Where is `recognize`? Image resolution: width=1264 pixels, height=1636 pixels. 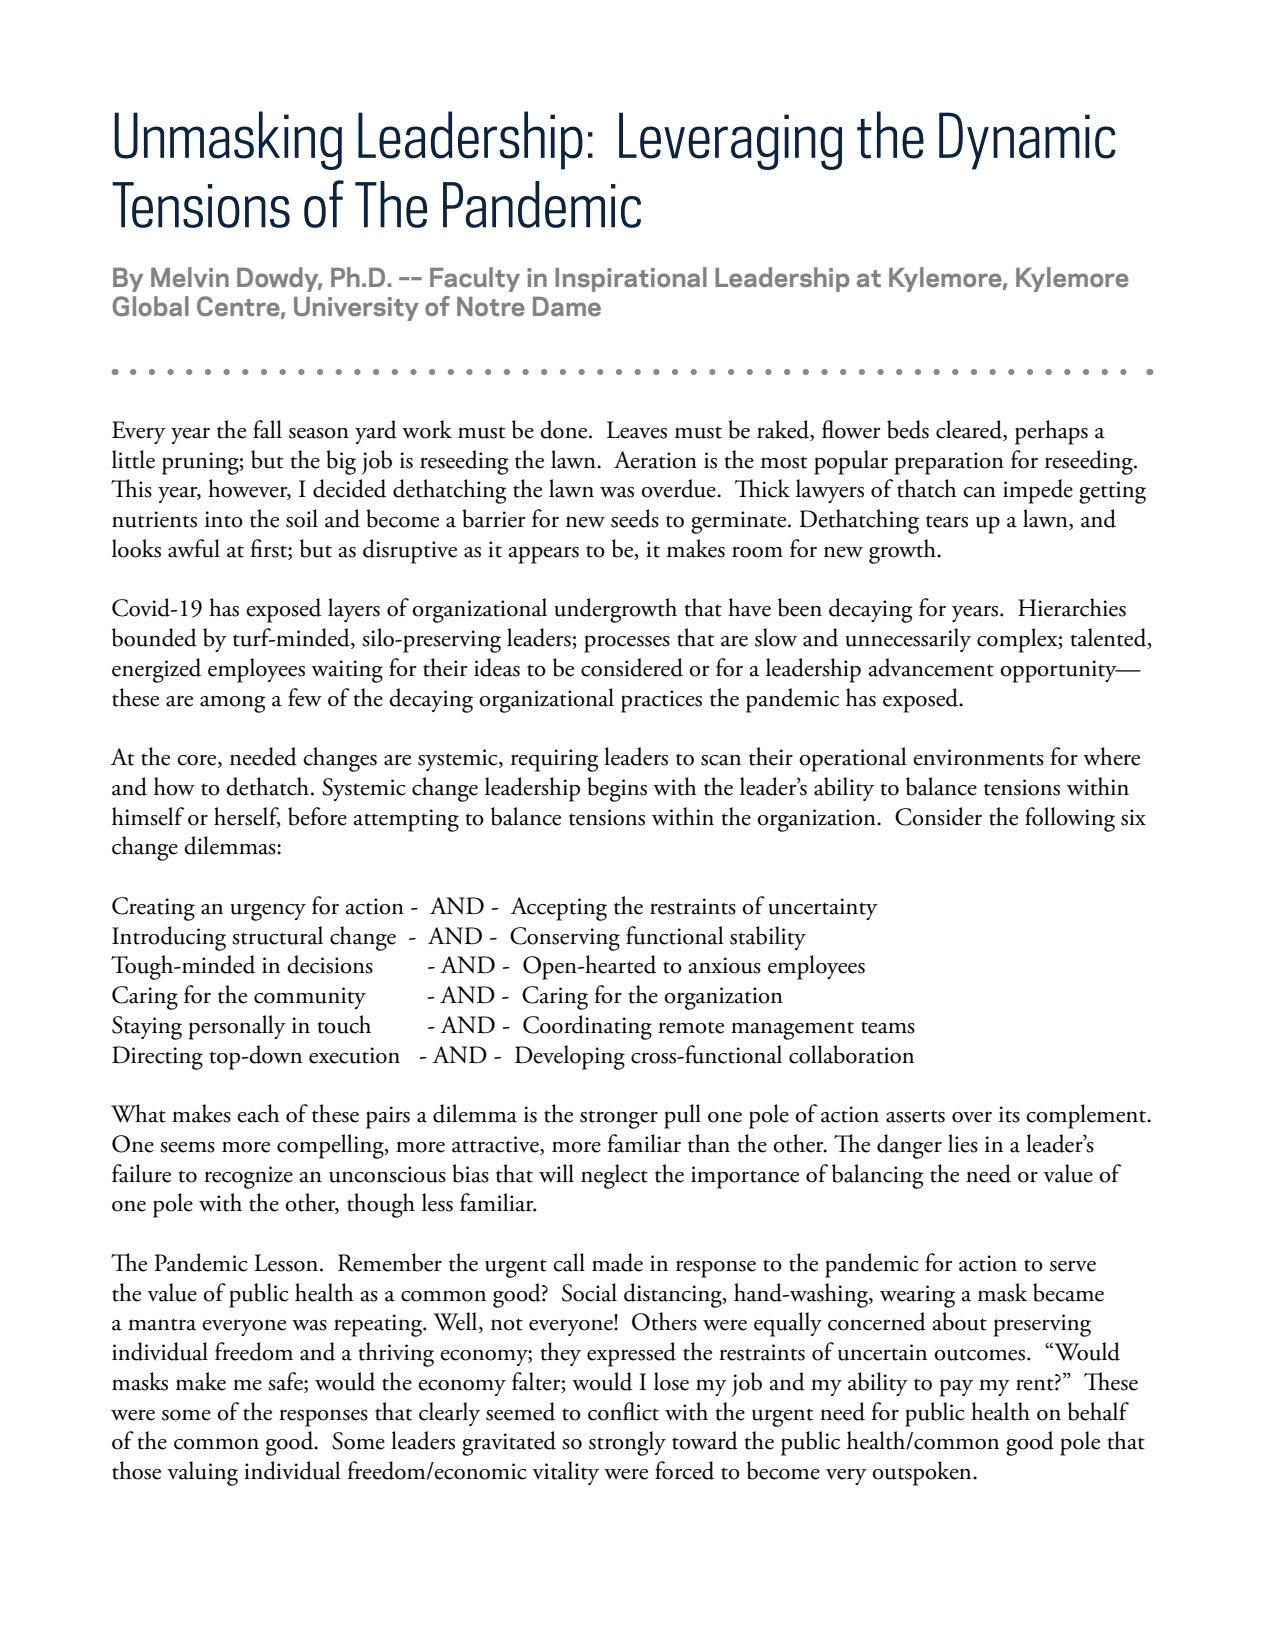 recognize is located at coordinates (248, 1177).
